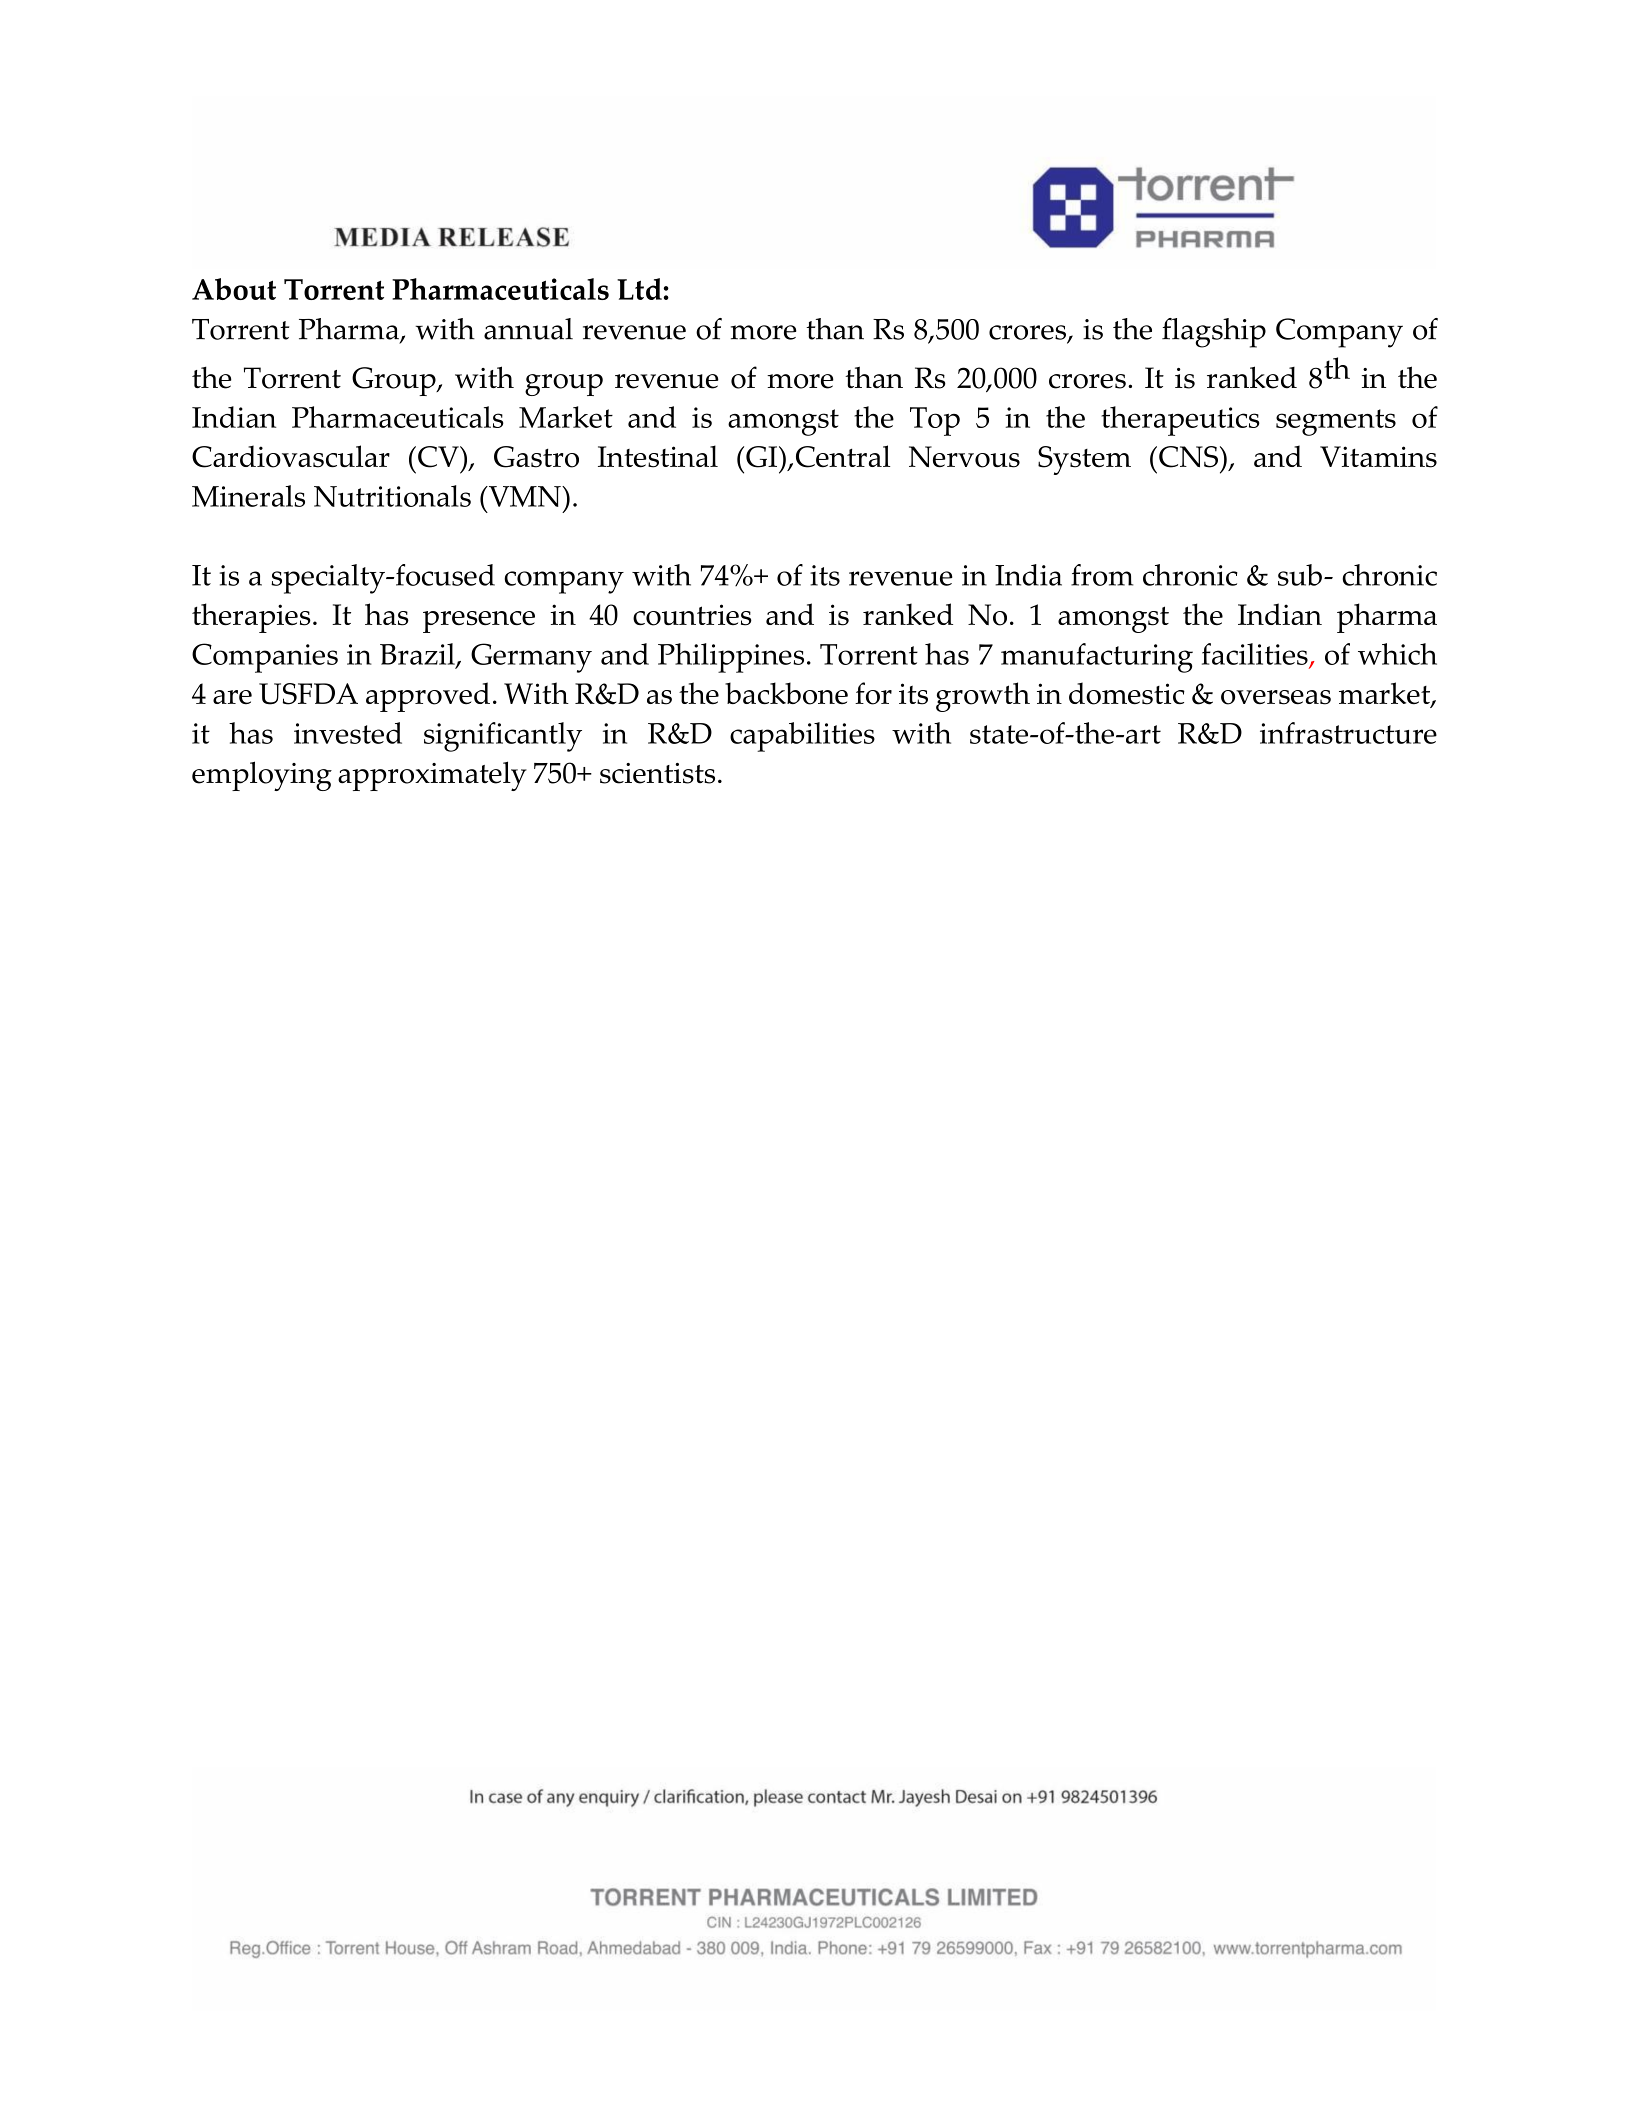 Image resolution: width=1628 pixels, height=2107 pixels. What do you see at coordinates (432, 776) in the screenshot?
I see `approximately` at bounding box center [432, 776].
